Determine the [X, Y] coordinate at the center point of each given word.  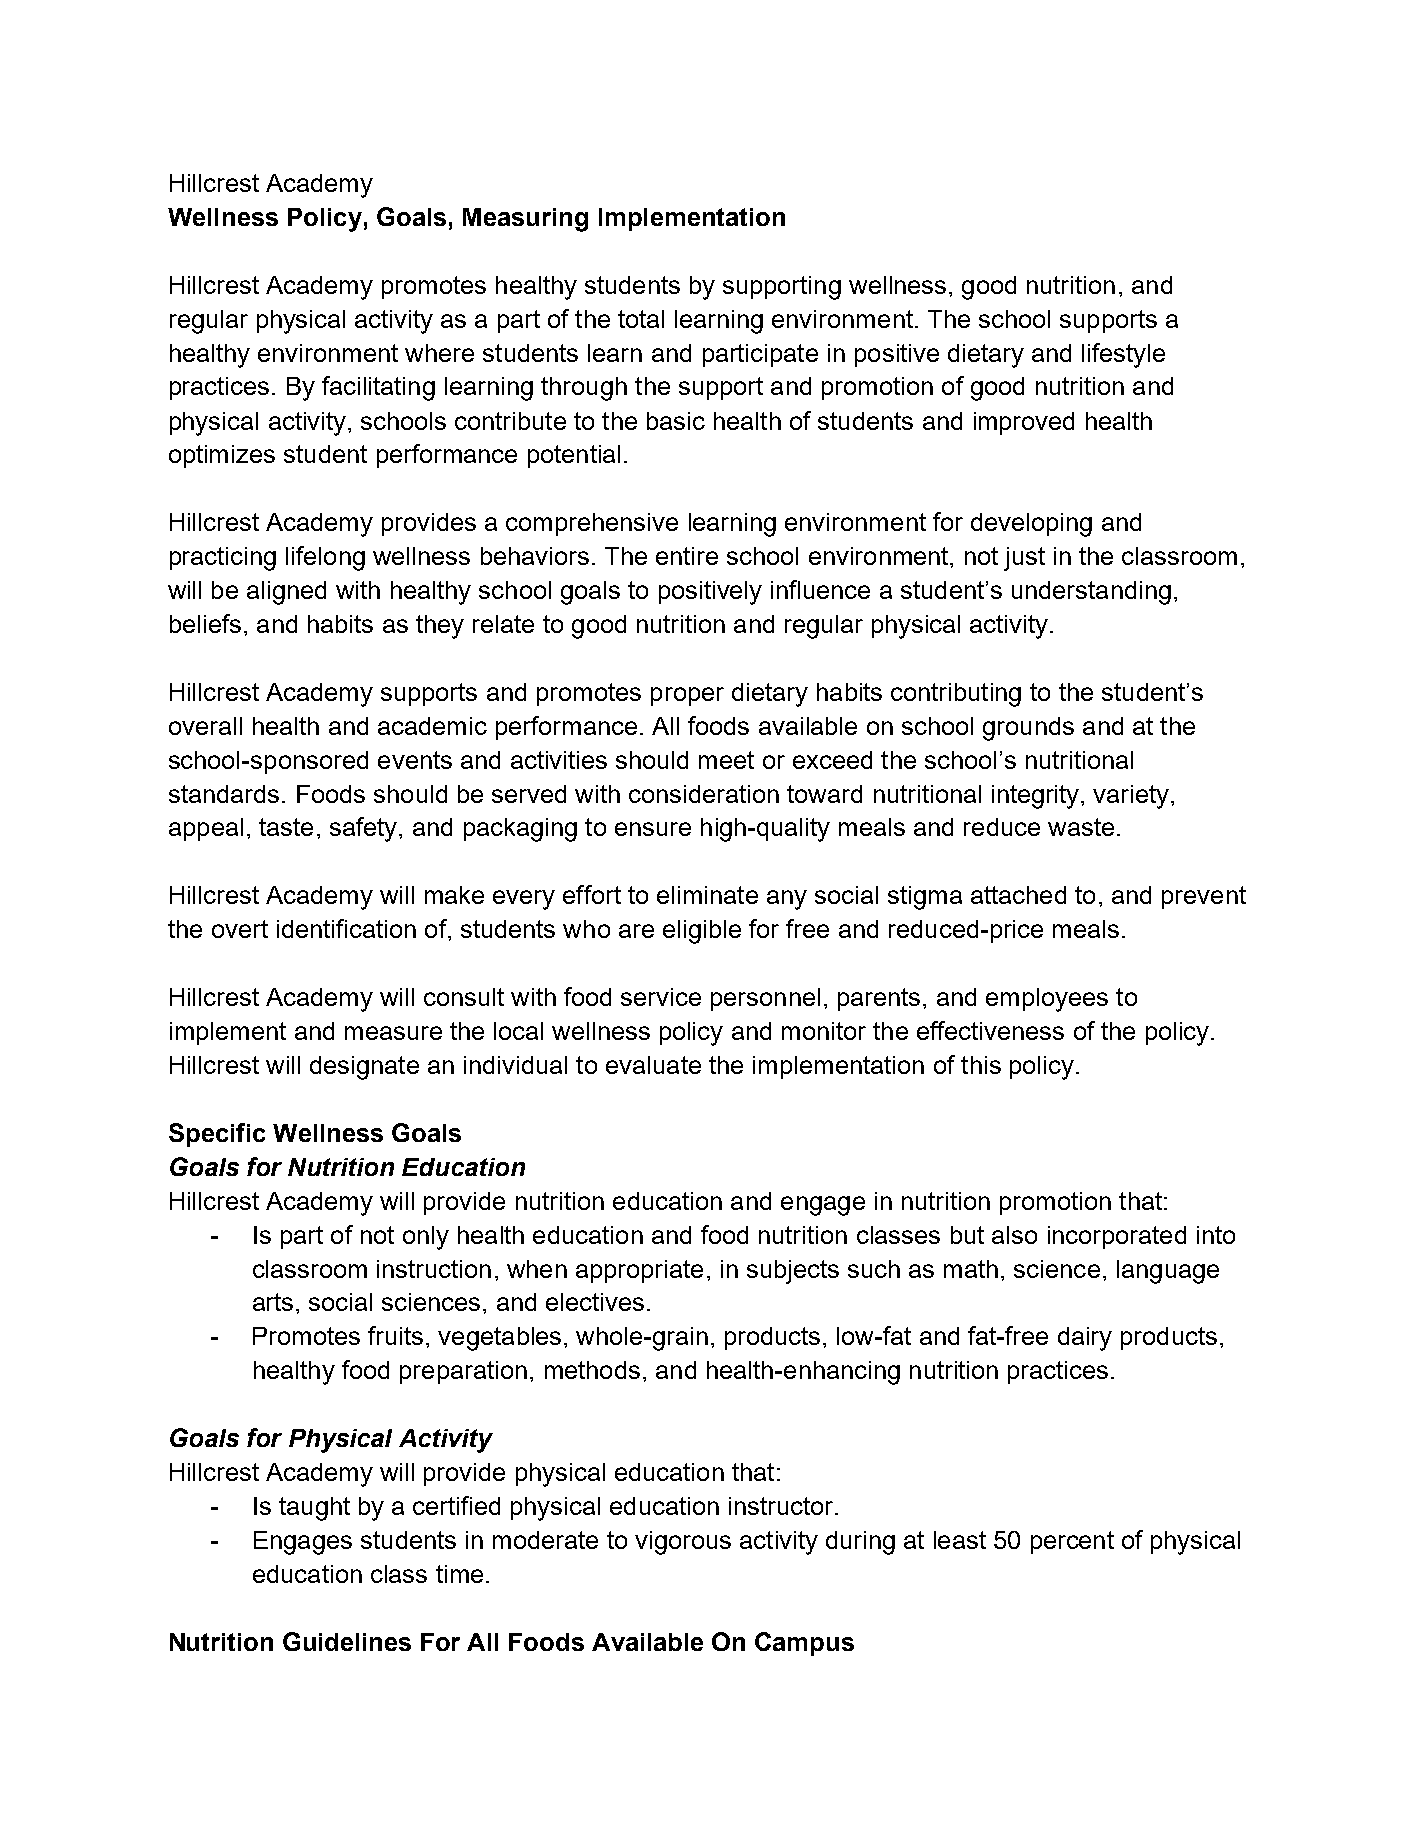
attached [1018, 895]
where [439, 353]
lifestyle [1123, 355]
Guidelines [347, 1641]
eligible [702, 932]
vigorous [683, 1543]
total [641, 319]
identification [346, 928]
